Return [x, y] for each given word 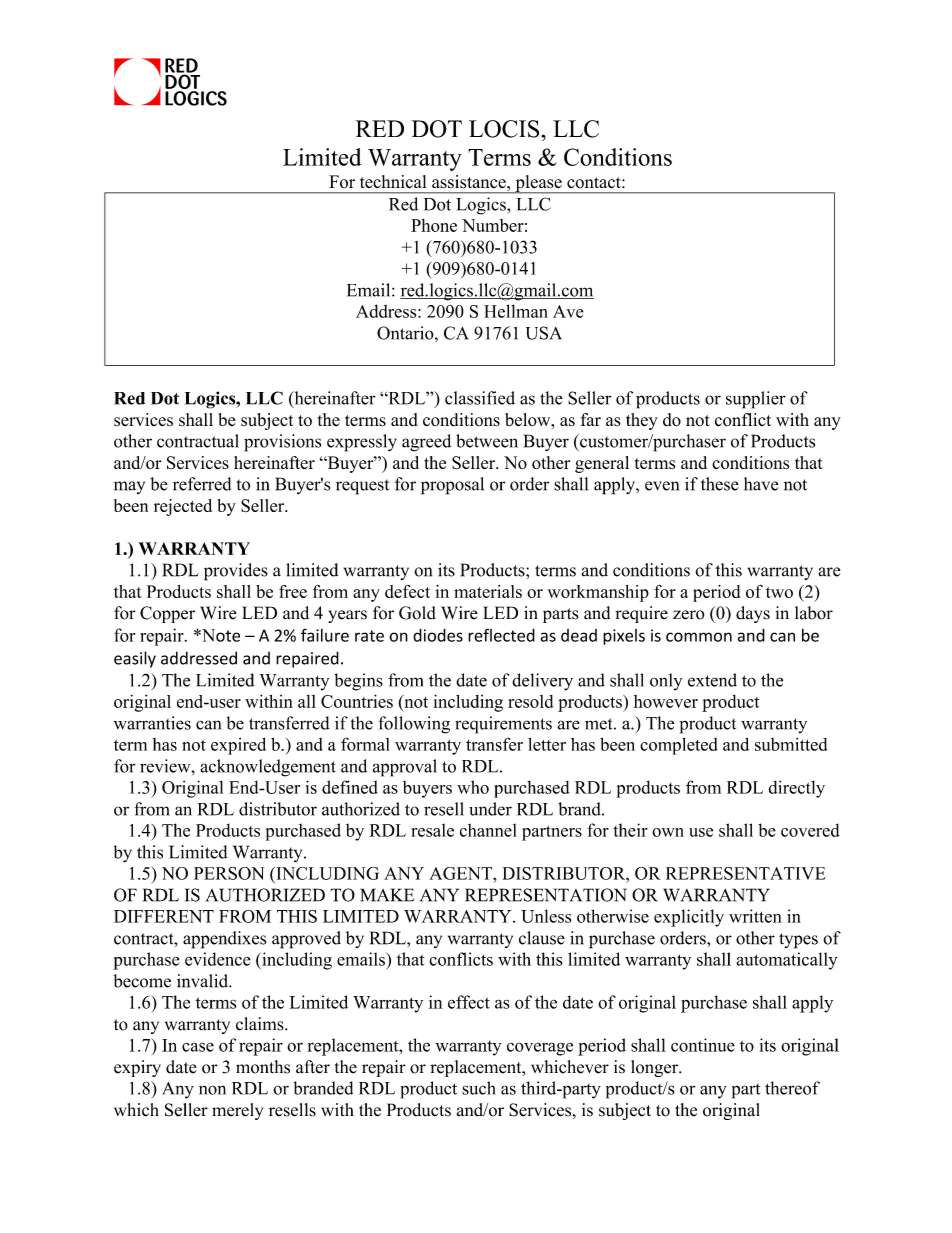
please [538, 184]
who [473, 787]
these [720, 484]
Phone [434, 225]
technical [393, 182]
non [212, 1090]
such [479, 1088]
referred [202, 484]
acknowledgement [268, 768]
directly [797, 789]
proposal [452, 486]
